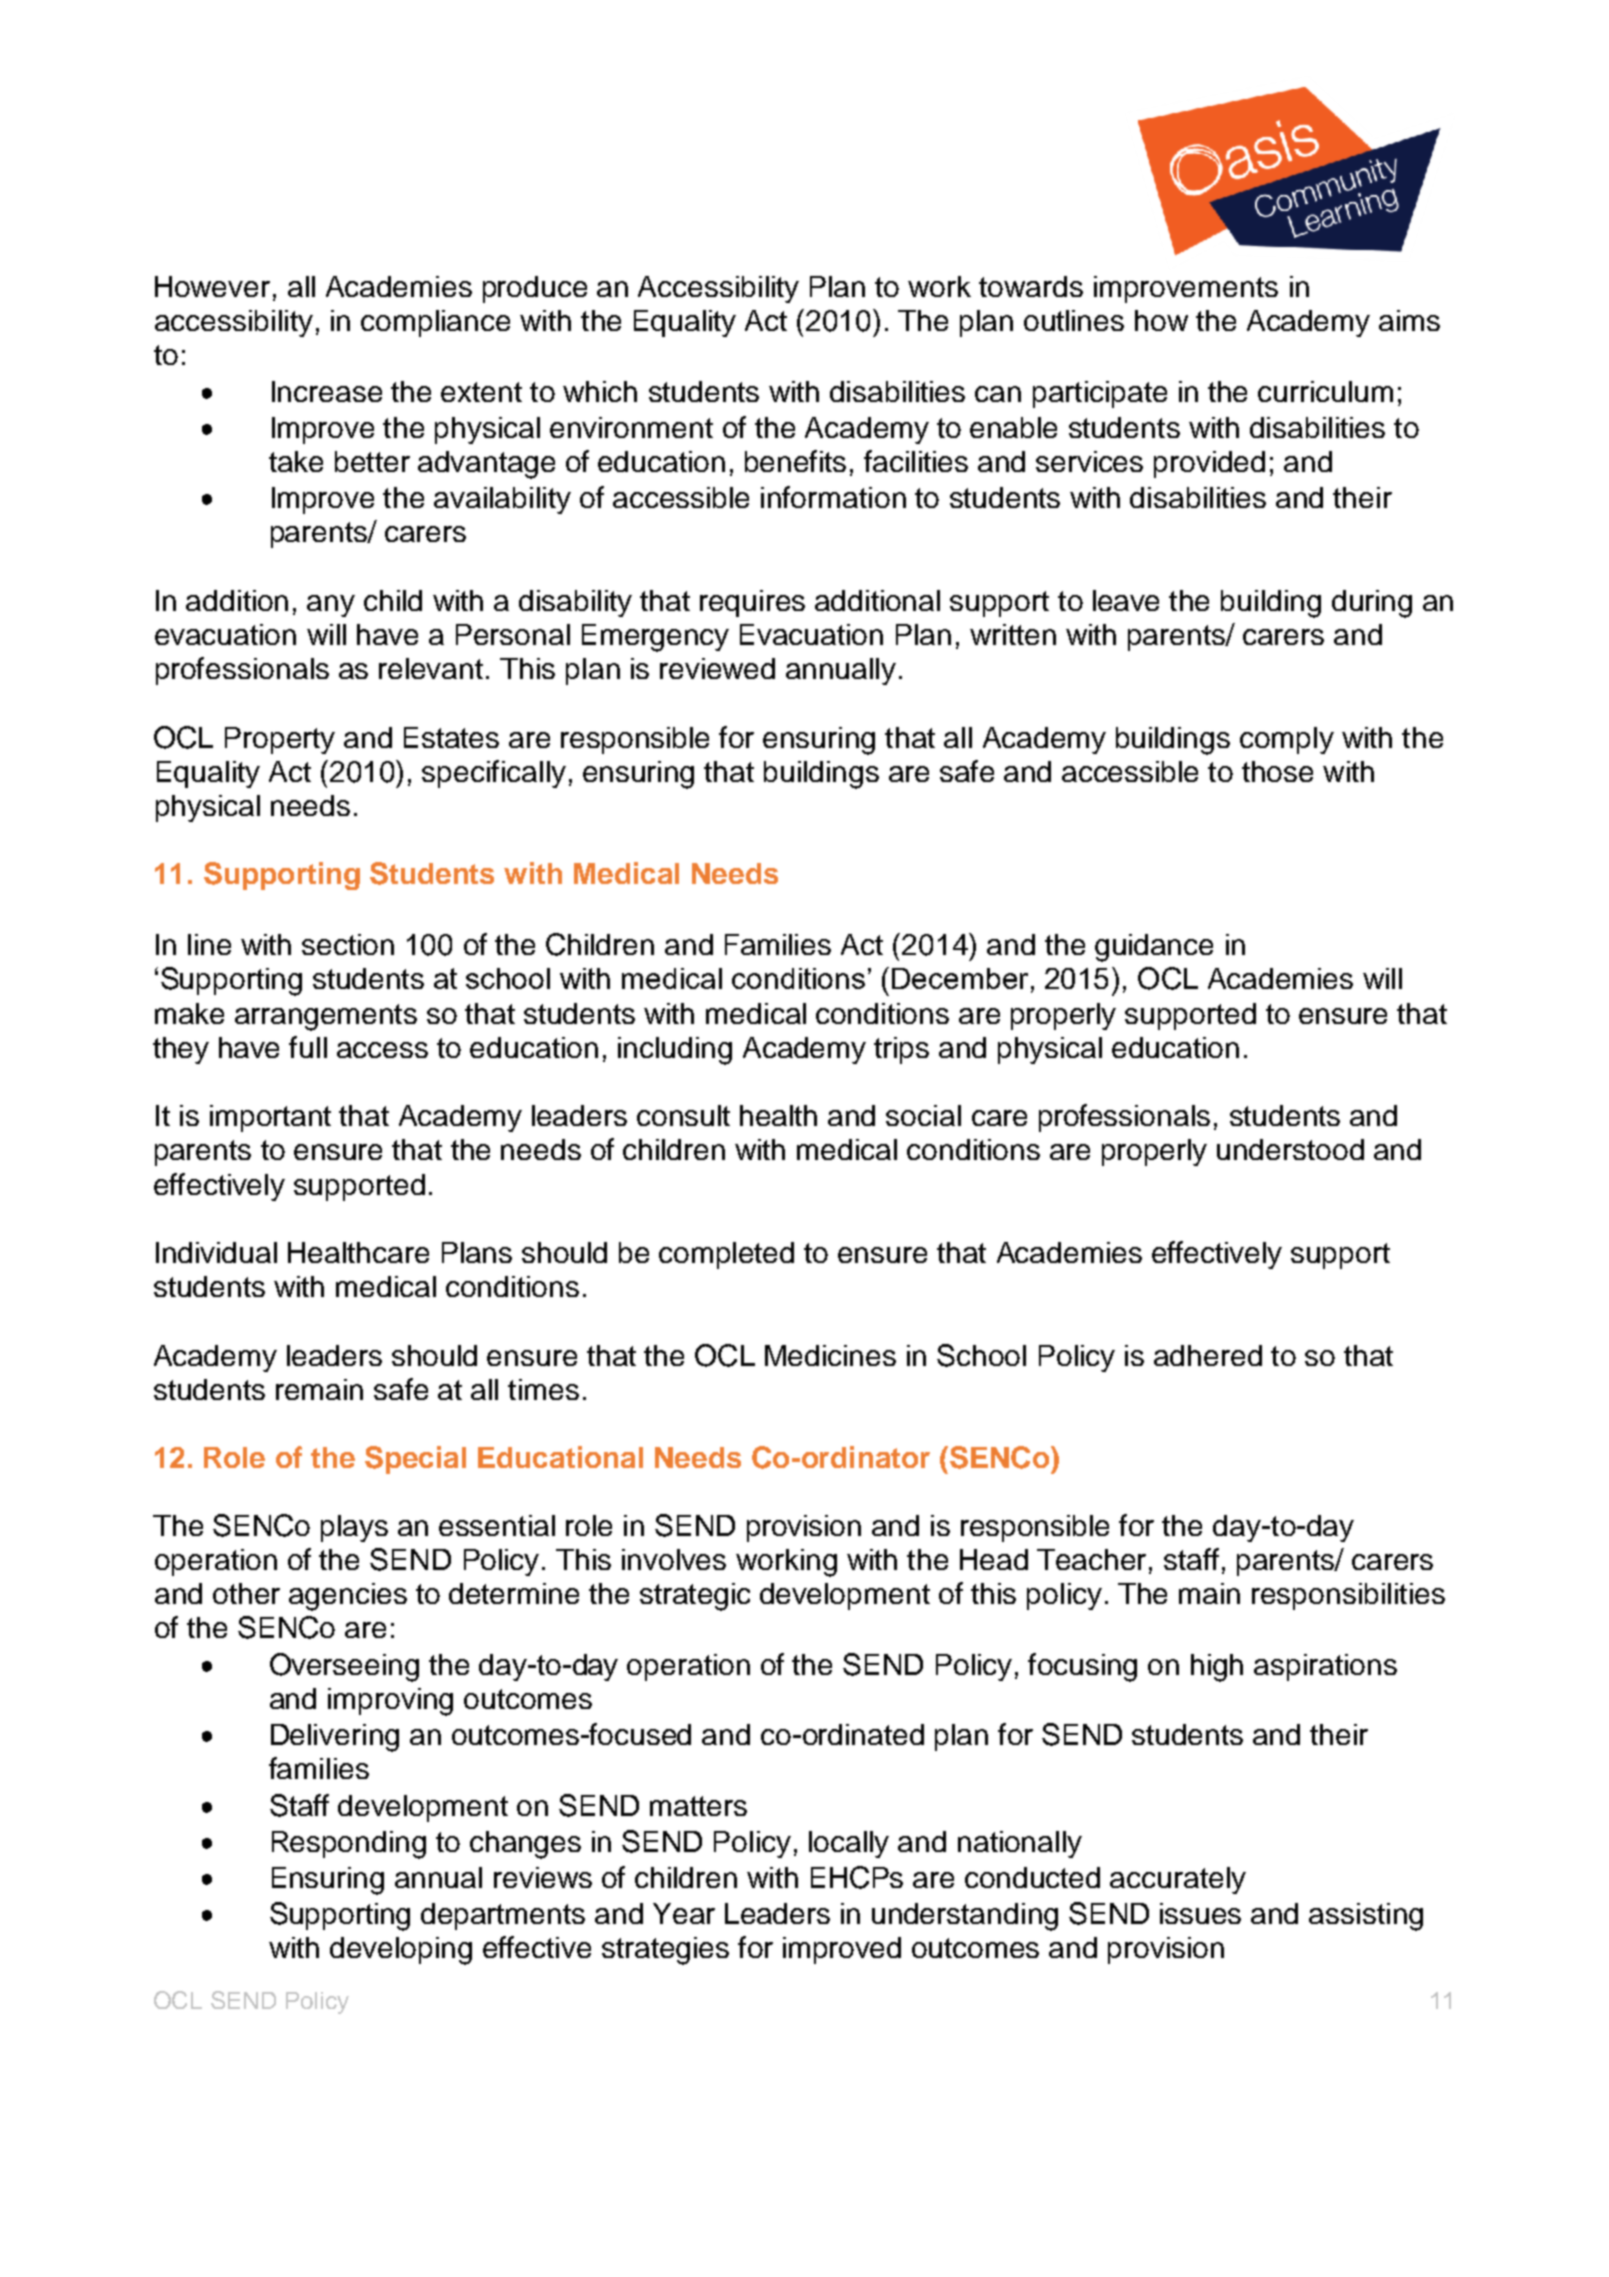 Image resolution: width=1609 pixels, height=2277 pixels. Describe the element at coordinates (960, 978) in the image. I see `December` at that location.
